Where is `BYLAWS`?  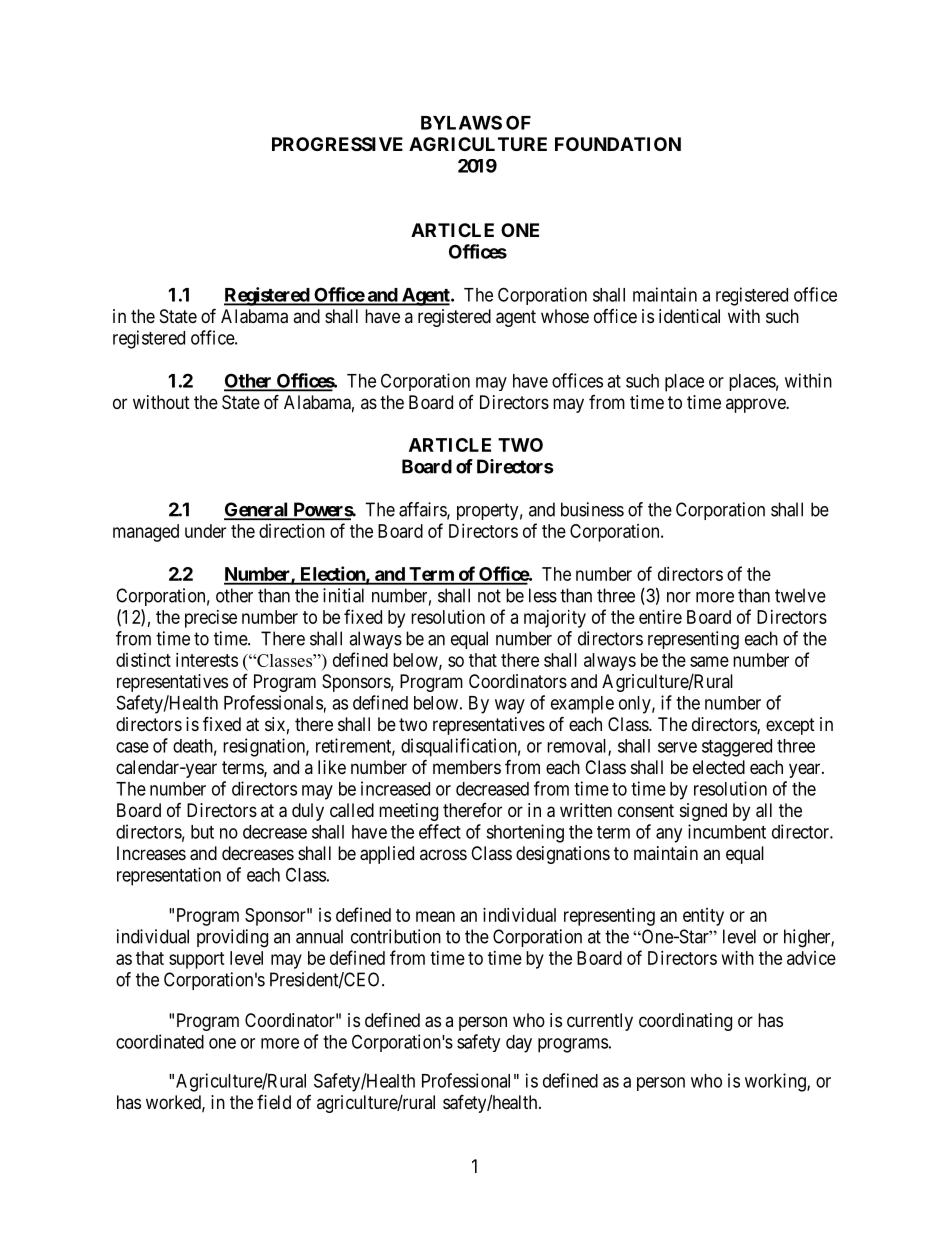
BYLAWS is located at coordinates (461, 122).
